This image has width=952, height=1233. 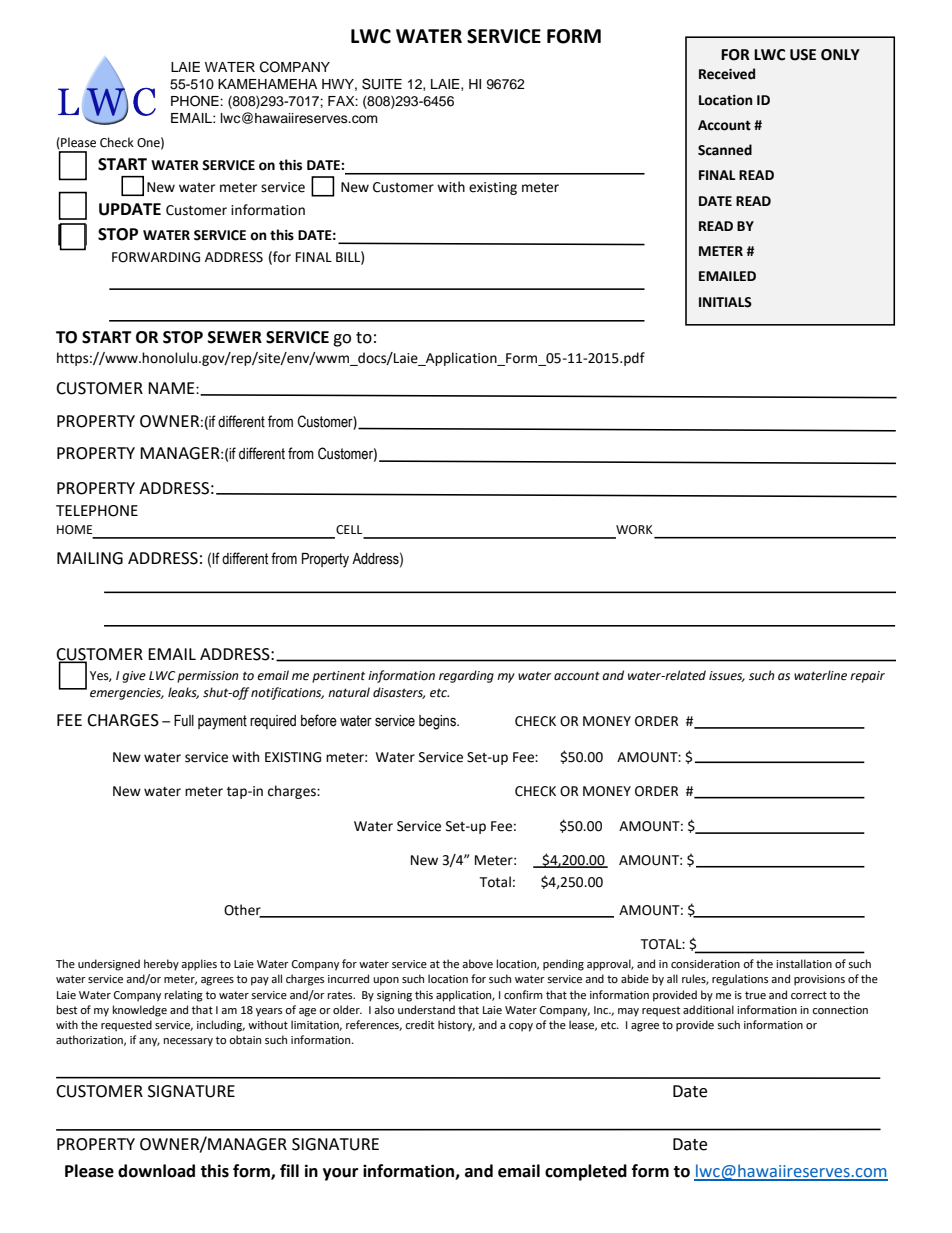 I want to click on Received, so click(x=727, y=74).
